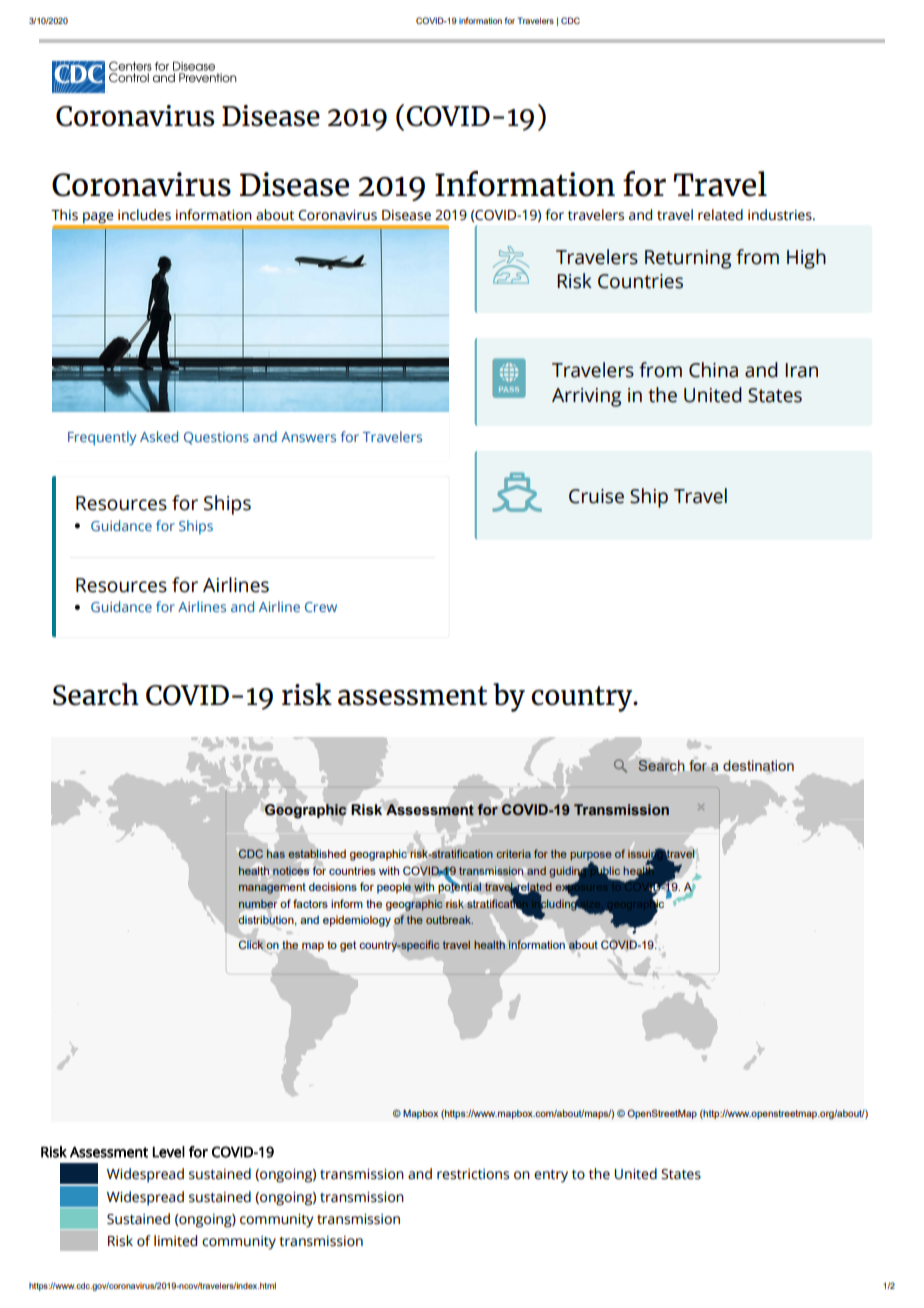 The image size is (924, 1308). What do you see at coordinates (175, 1241) in the page?
I see `limited` at bounding box center [175, 1241].
